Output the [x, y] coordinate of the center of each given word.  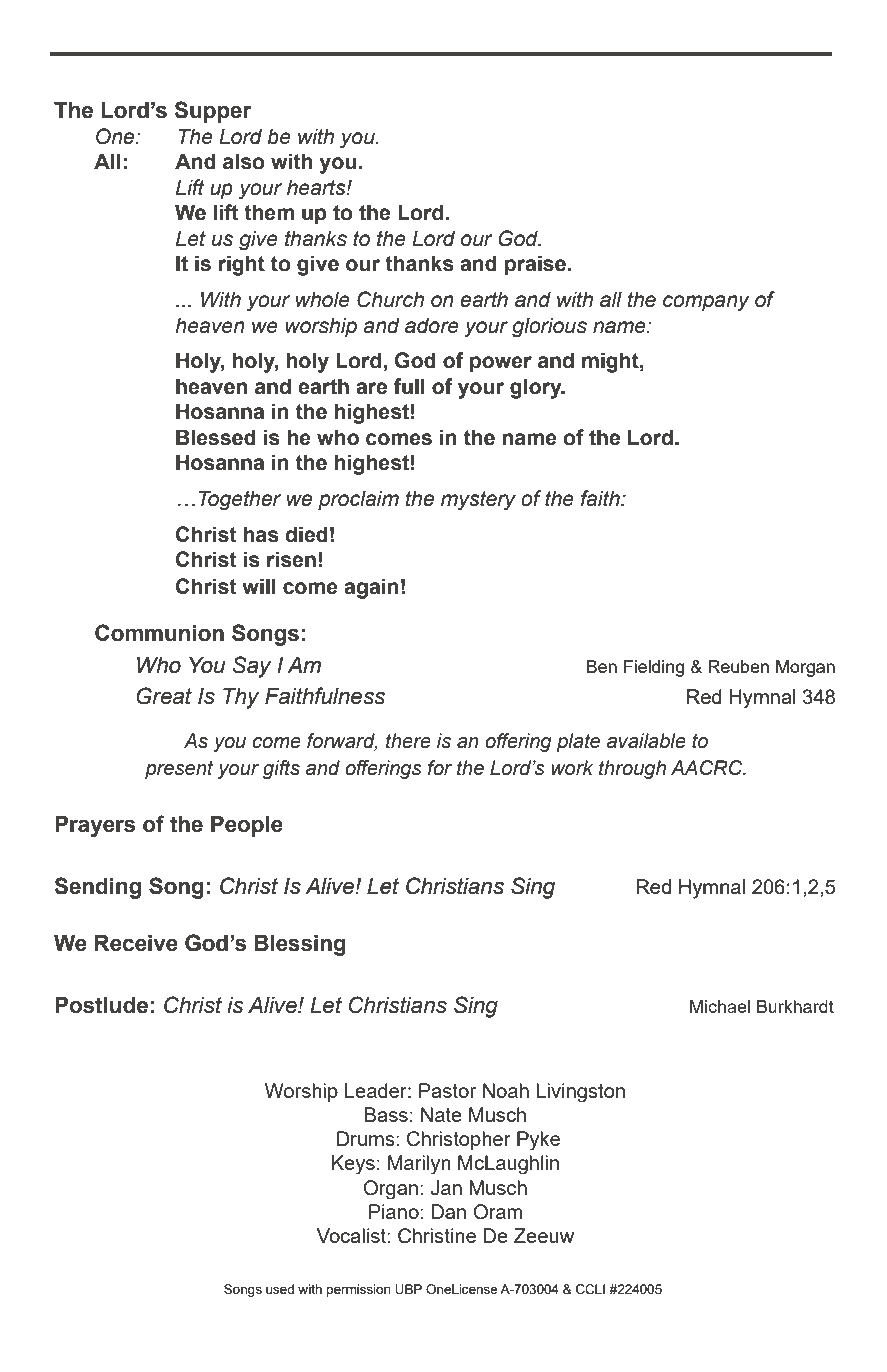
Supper [213, 112]
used [280, 1289]
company [706, 303]
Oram [498, 1212]
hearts [317, 187]
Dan [448, 1211]
